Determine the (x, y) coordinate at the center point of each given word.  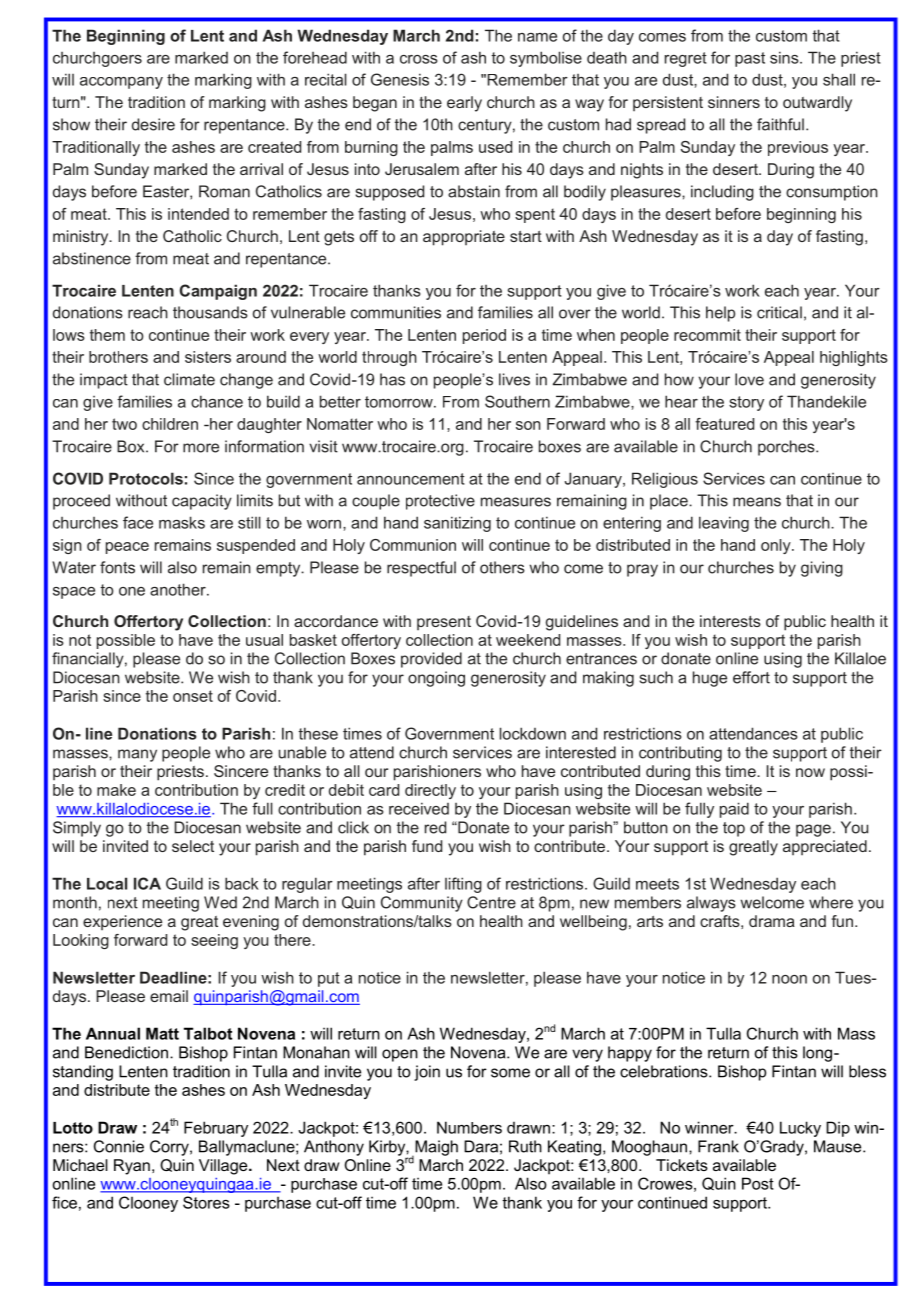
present (444, 623)
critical (779, 312)
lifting (463, 885)
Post (758, 1183)
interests (730, 621)
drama (772, 921)
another (179, 589)
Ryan (132, 1167)
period (484, 336)
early (464, 104)
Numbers (469, 1127)
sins (785, 57)
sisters (208, 357)
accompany (121, 83)
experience (122, 922)
